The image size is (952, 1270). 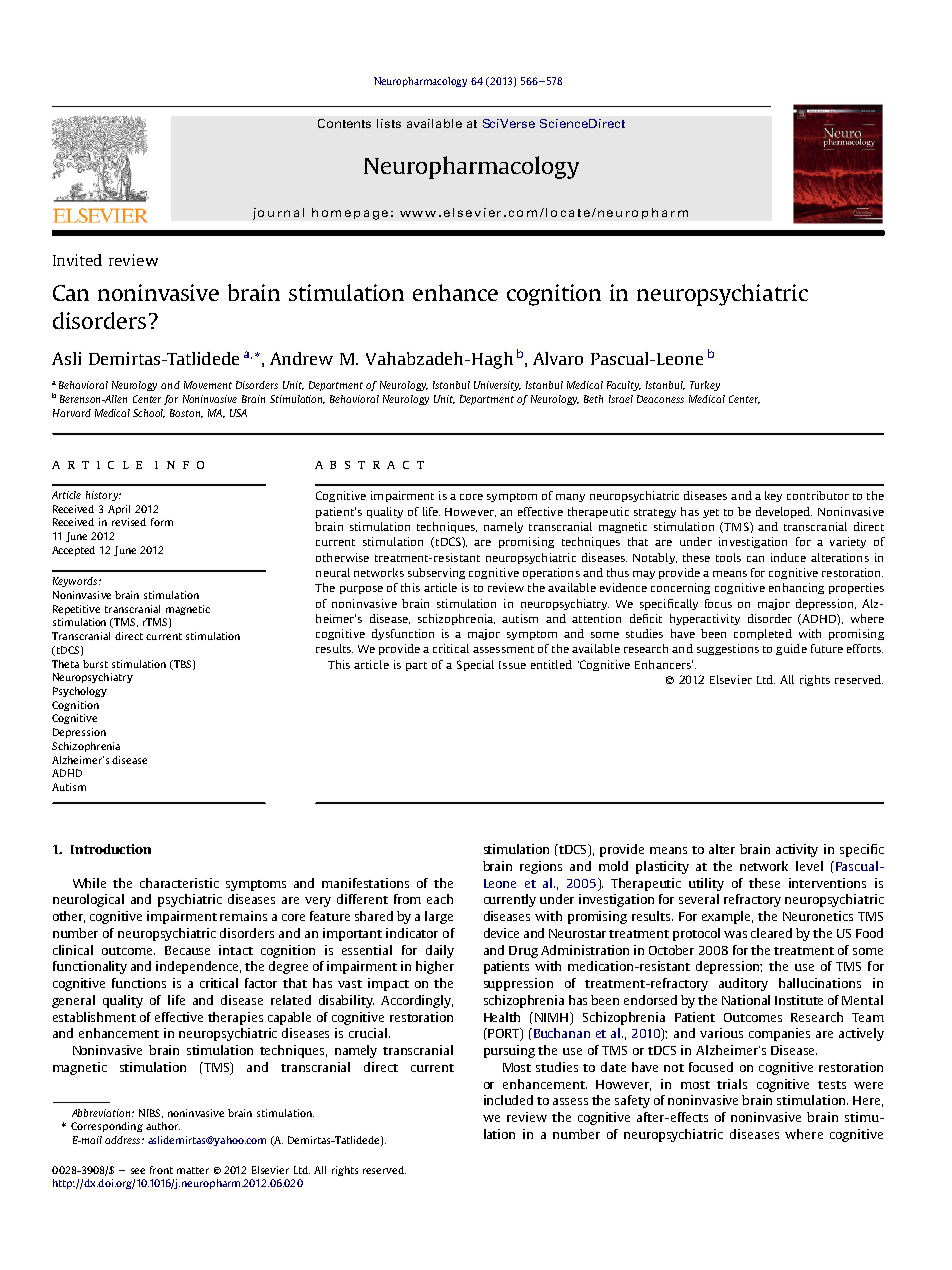 I want to click on journal, so click(x=278, y=214).
